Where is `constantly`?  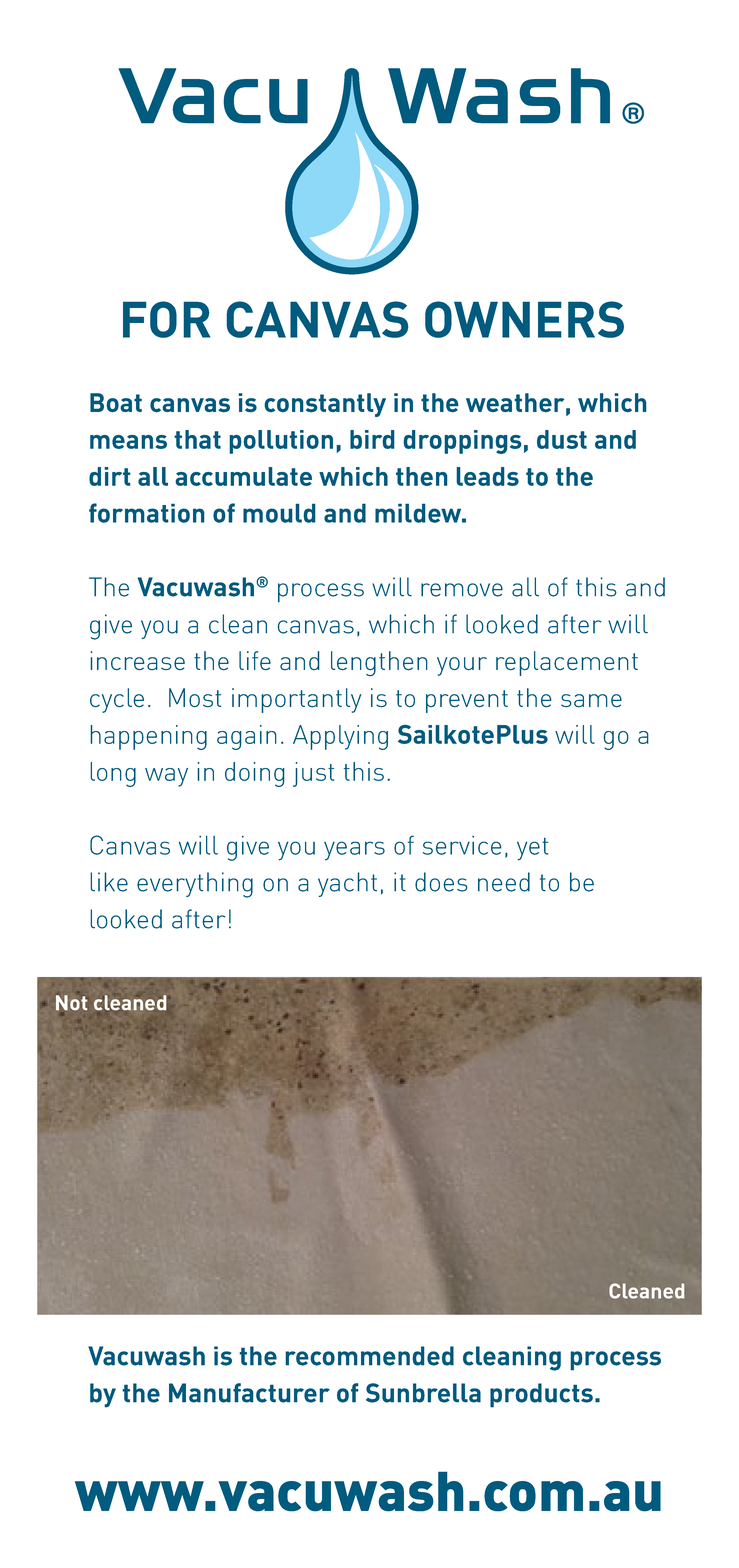 constantly is located at coordinates (325, 405).
